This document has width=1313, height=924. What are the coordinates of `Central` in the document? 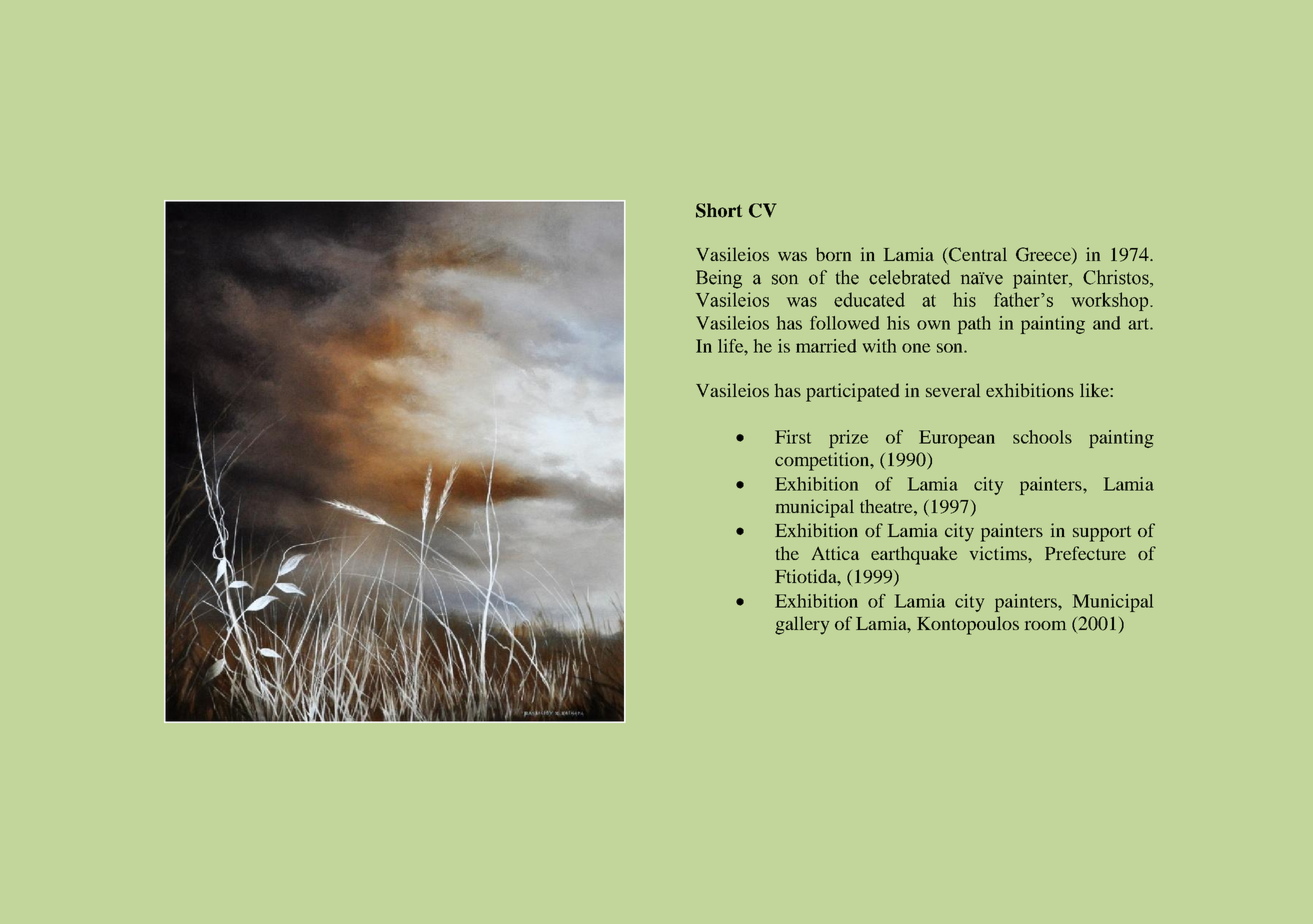 It's located at (977, 255).
